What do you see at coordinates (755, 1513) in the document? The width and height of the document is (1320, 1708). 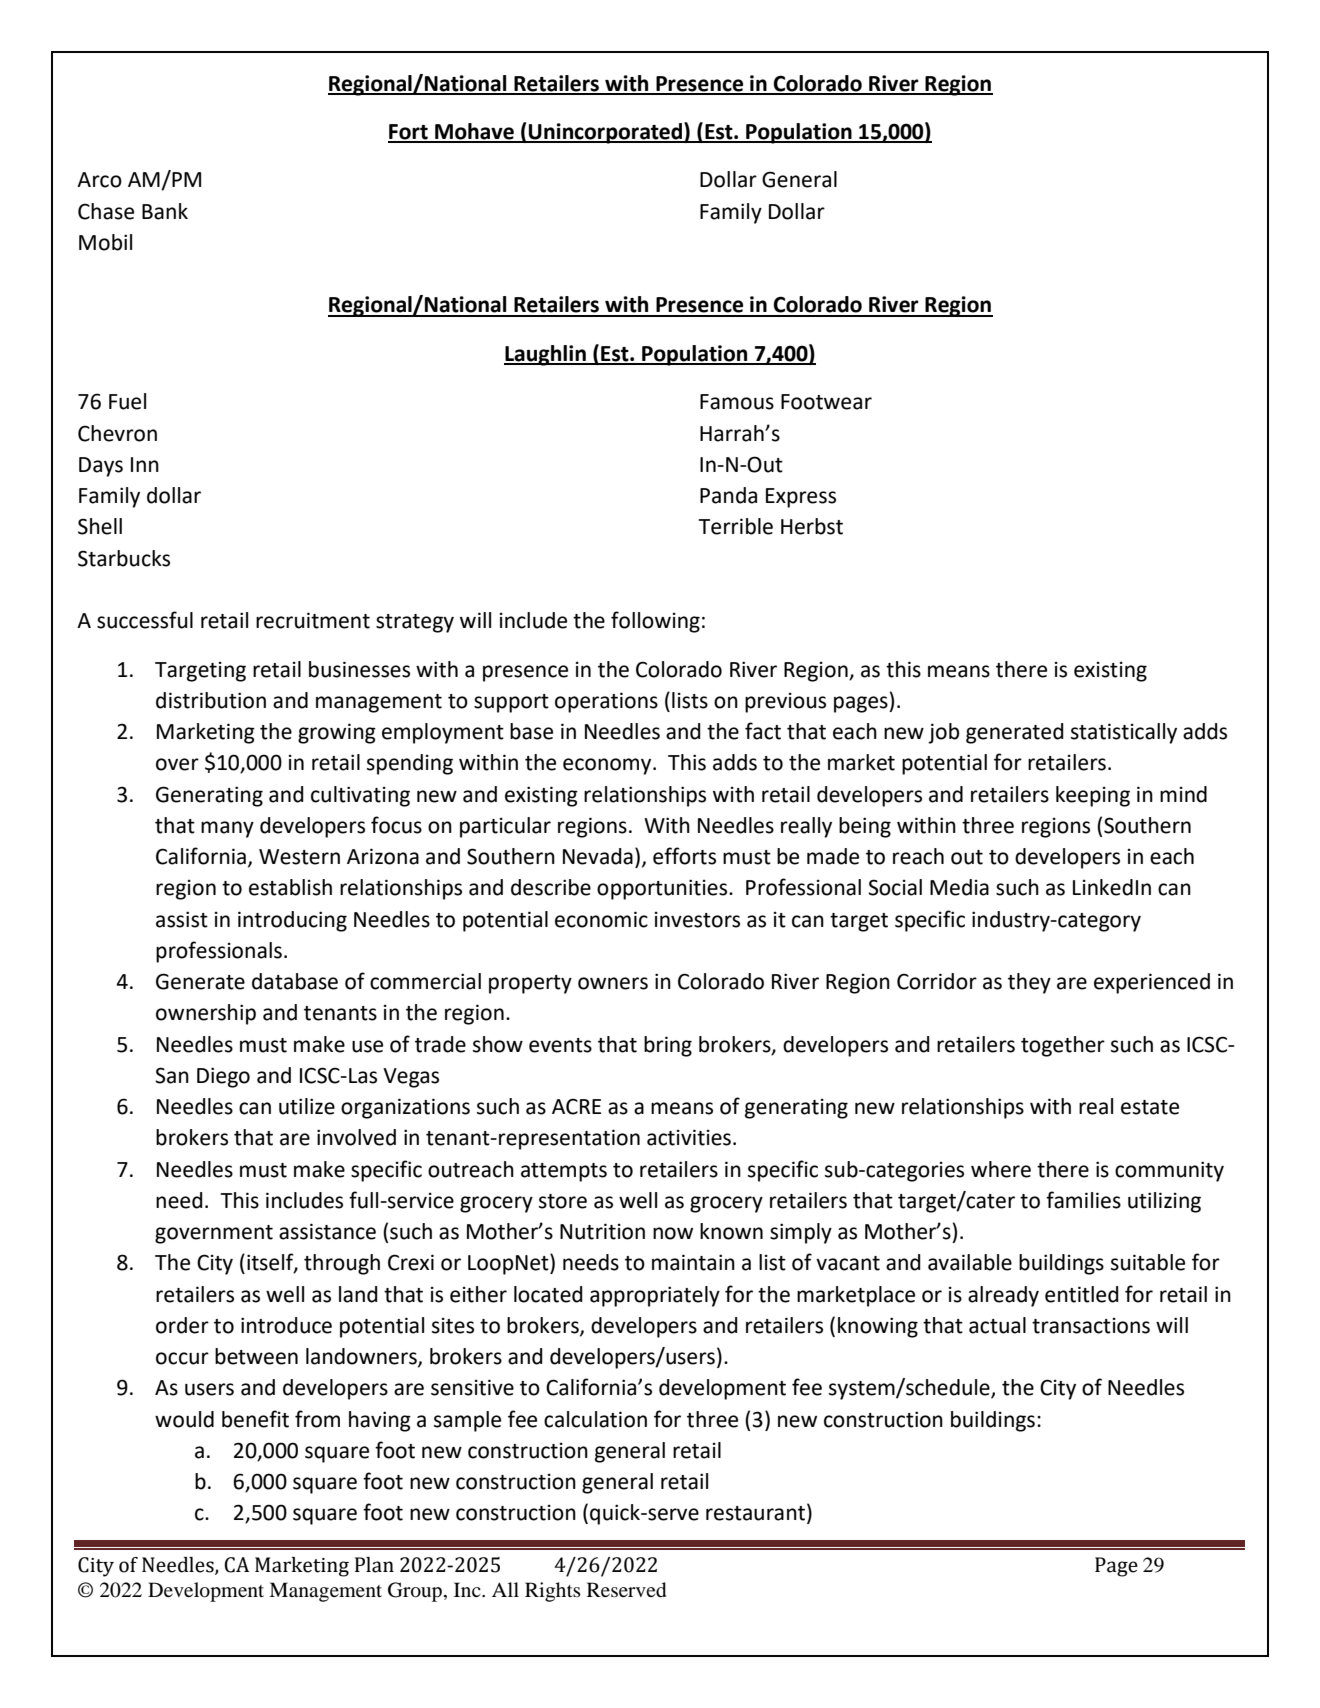 I see `restaurant` at bounding box center [755, 1513].
